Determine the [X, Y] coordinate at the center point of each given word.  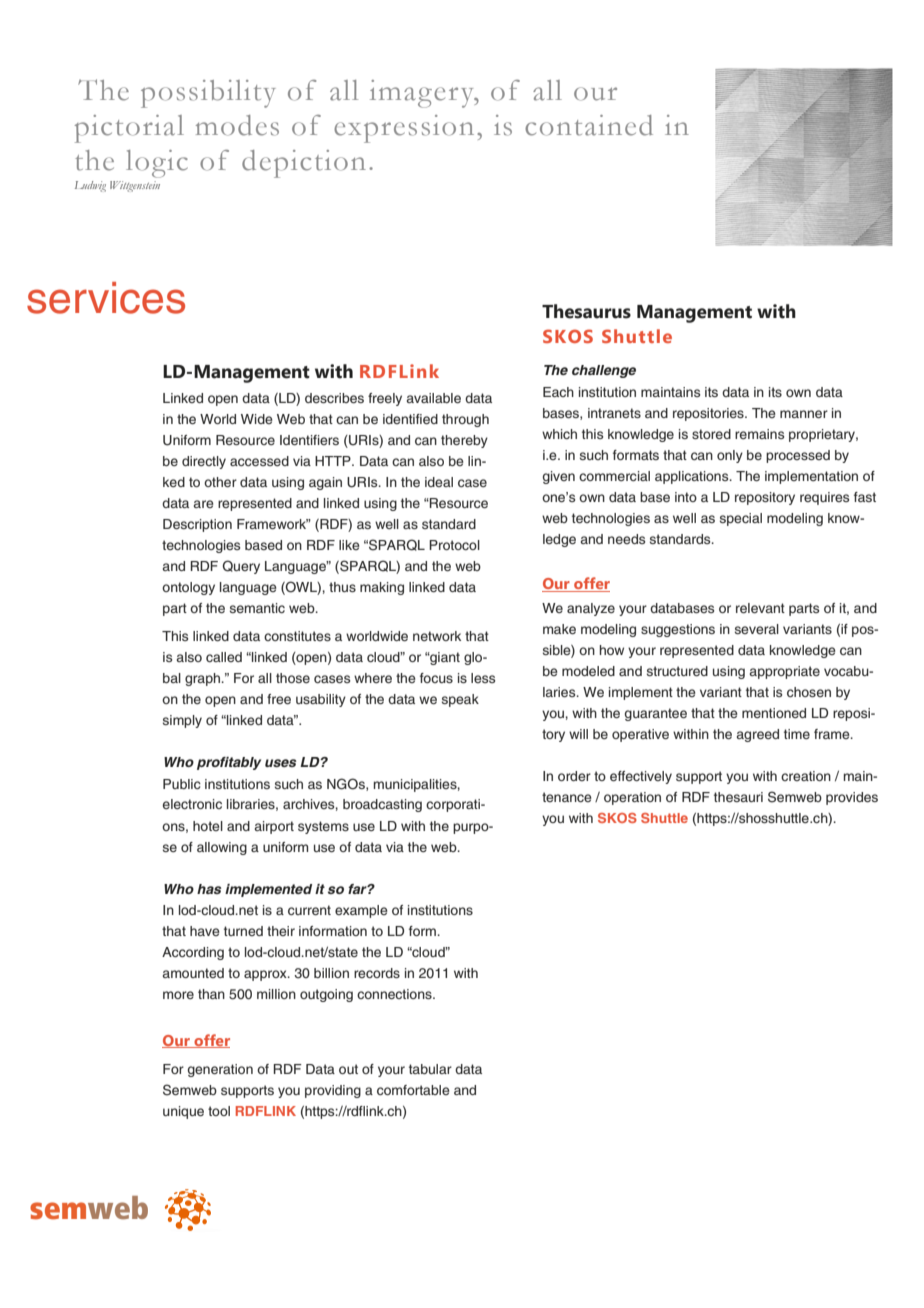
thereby [464, 441]
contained [589, 125]
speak [460, 700]
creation [806, 776]
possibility [208, 94]
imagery [423, 94]
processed [798, 456]
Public [182, 784]
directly [204, 462]
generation [220, 1070]
